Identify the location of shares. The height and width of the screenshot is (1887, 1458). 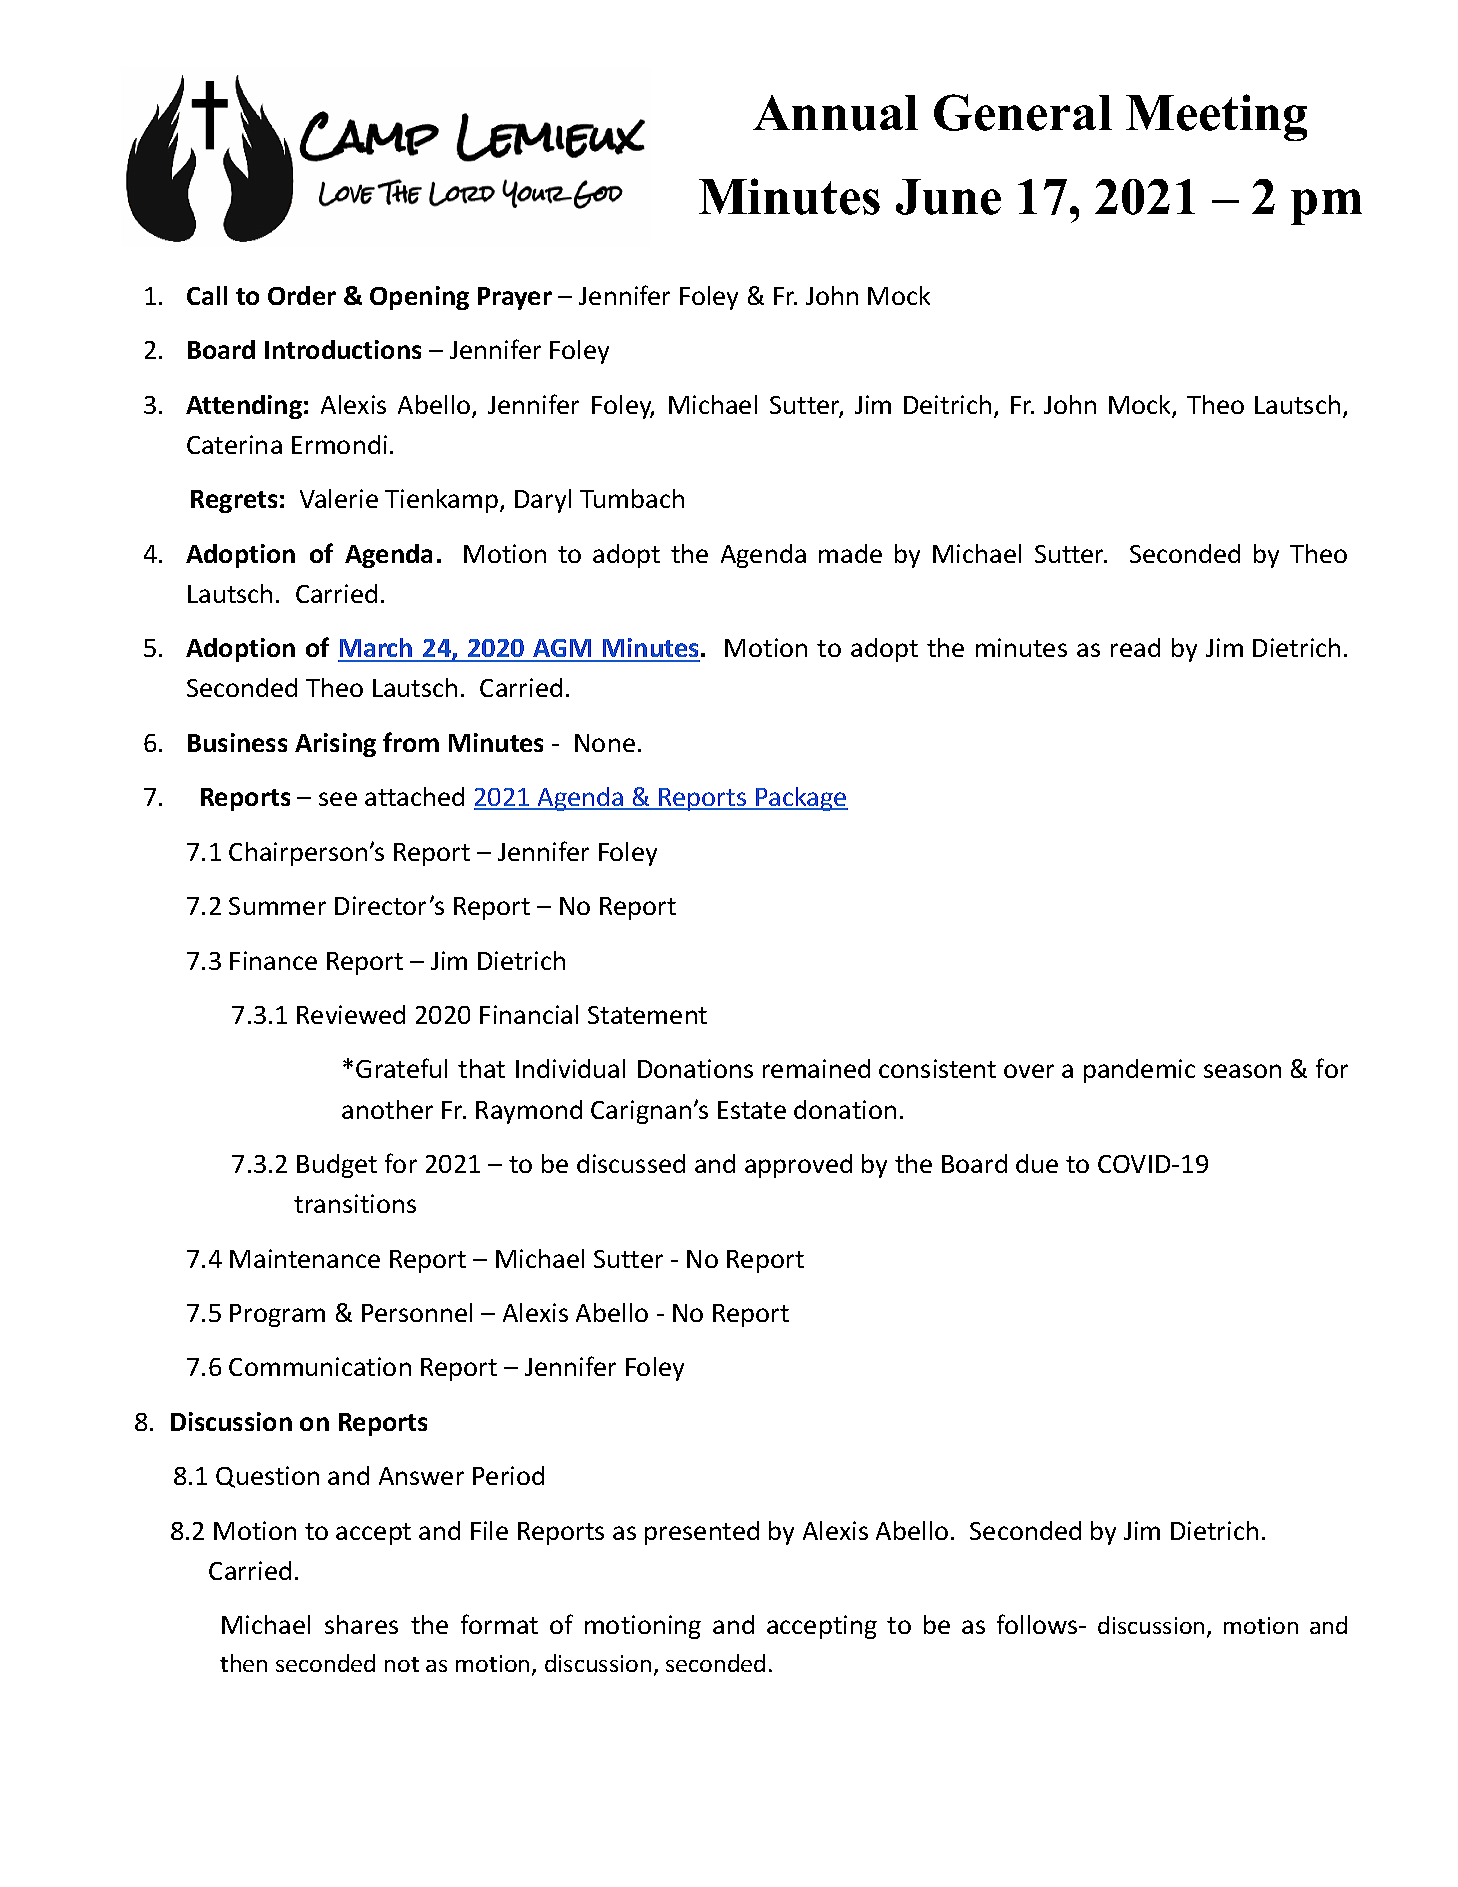
(361, 1624).
